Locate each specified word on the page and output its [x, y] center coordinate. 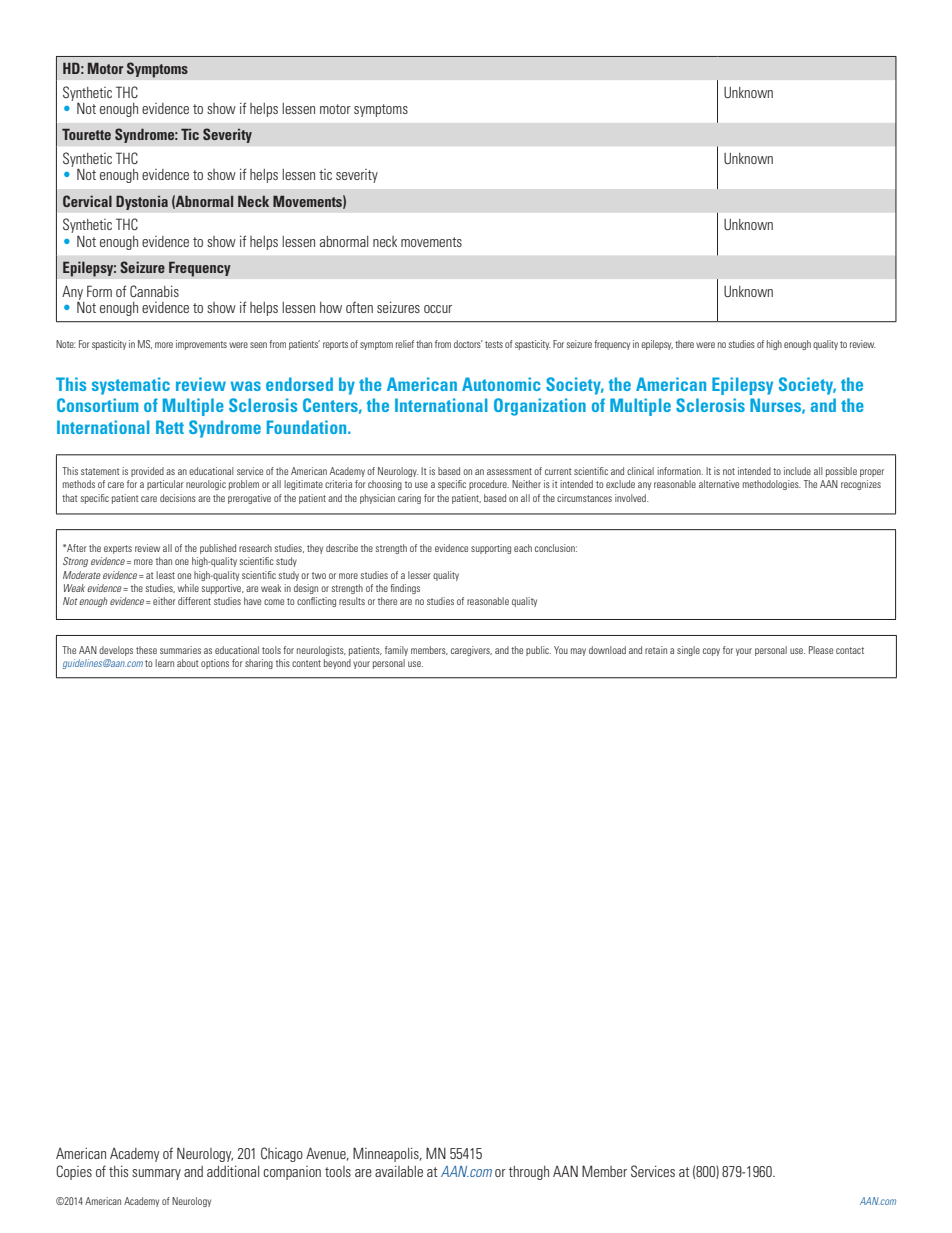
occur [438, 309]
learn [164, 663]
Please [821, 650]
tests [494, 344]
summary [156, 1174]
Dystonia [142, 202]
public [538, 651]
